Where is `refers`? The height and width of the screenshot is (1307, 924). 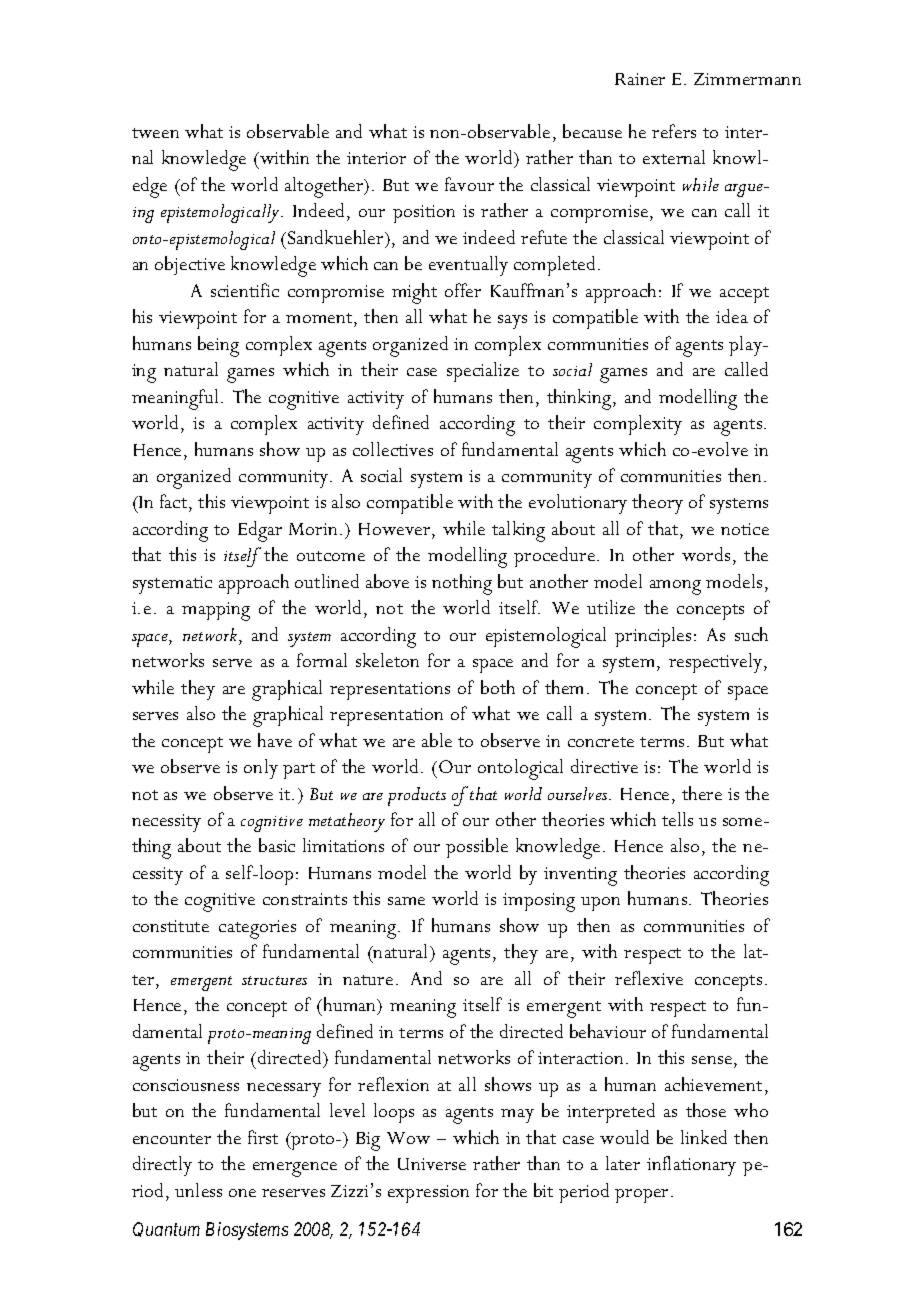
refers is located at coordinates (674, 131).
